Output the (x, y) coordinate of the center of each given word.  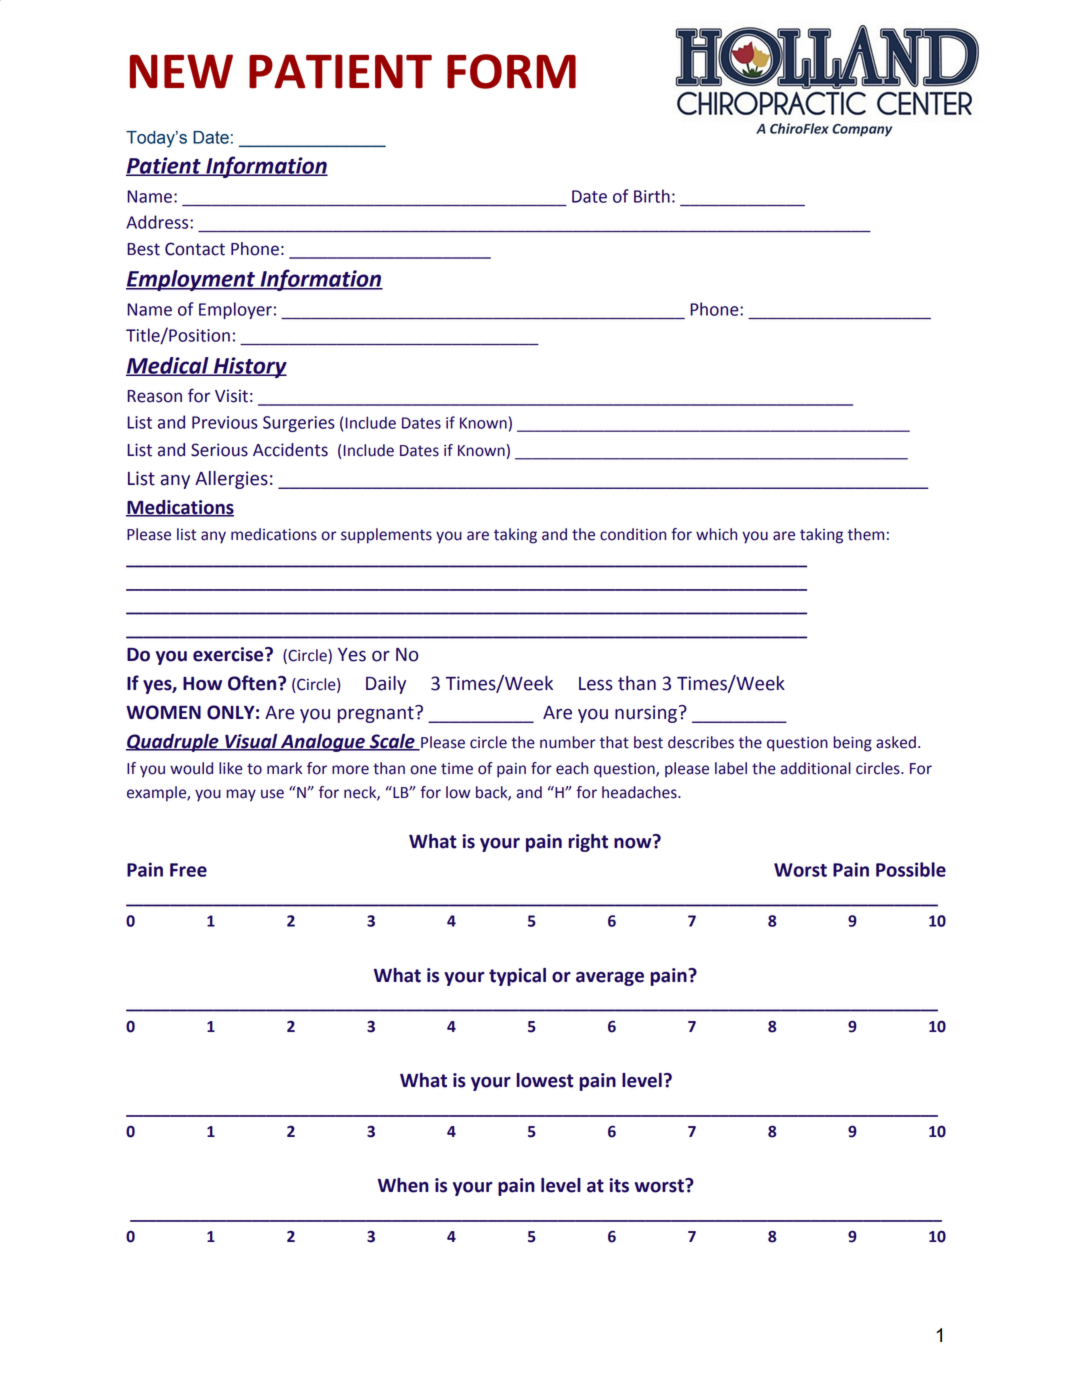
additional (816, 768)
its (619, 1185)
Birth (652, 196)
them (866, 534)
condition (633, 534)
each (572, 768)
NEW (181, 71)
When (403, 1185)
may (241, 795)
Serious (219, 450)
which (716, 534)
